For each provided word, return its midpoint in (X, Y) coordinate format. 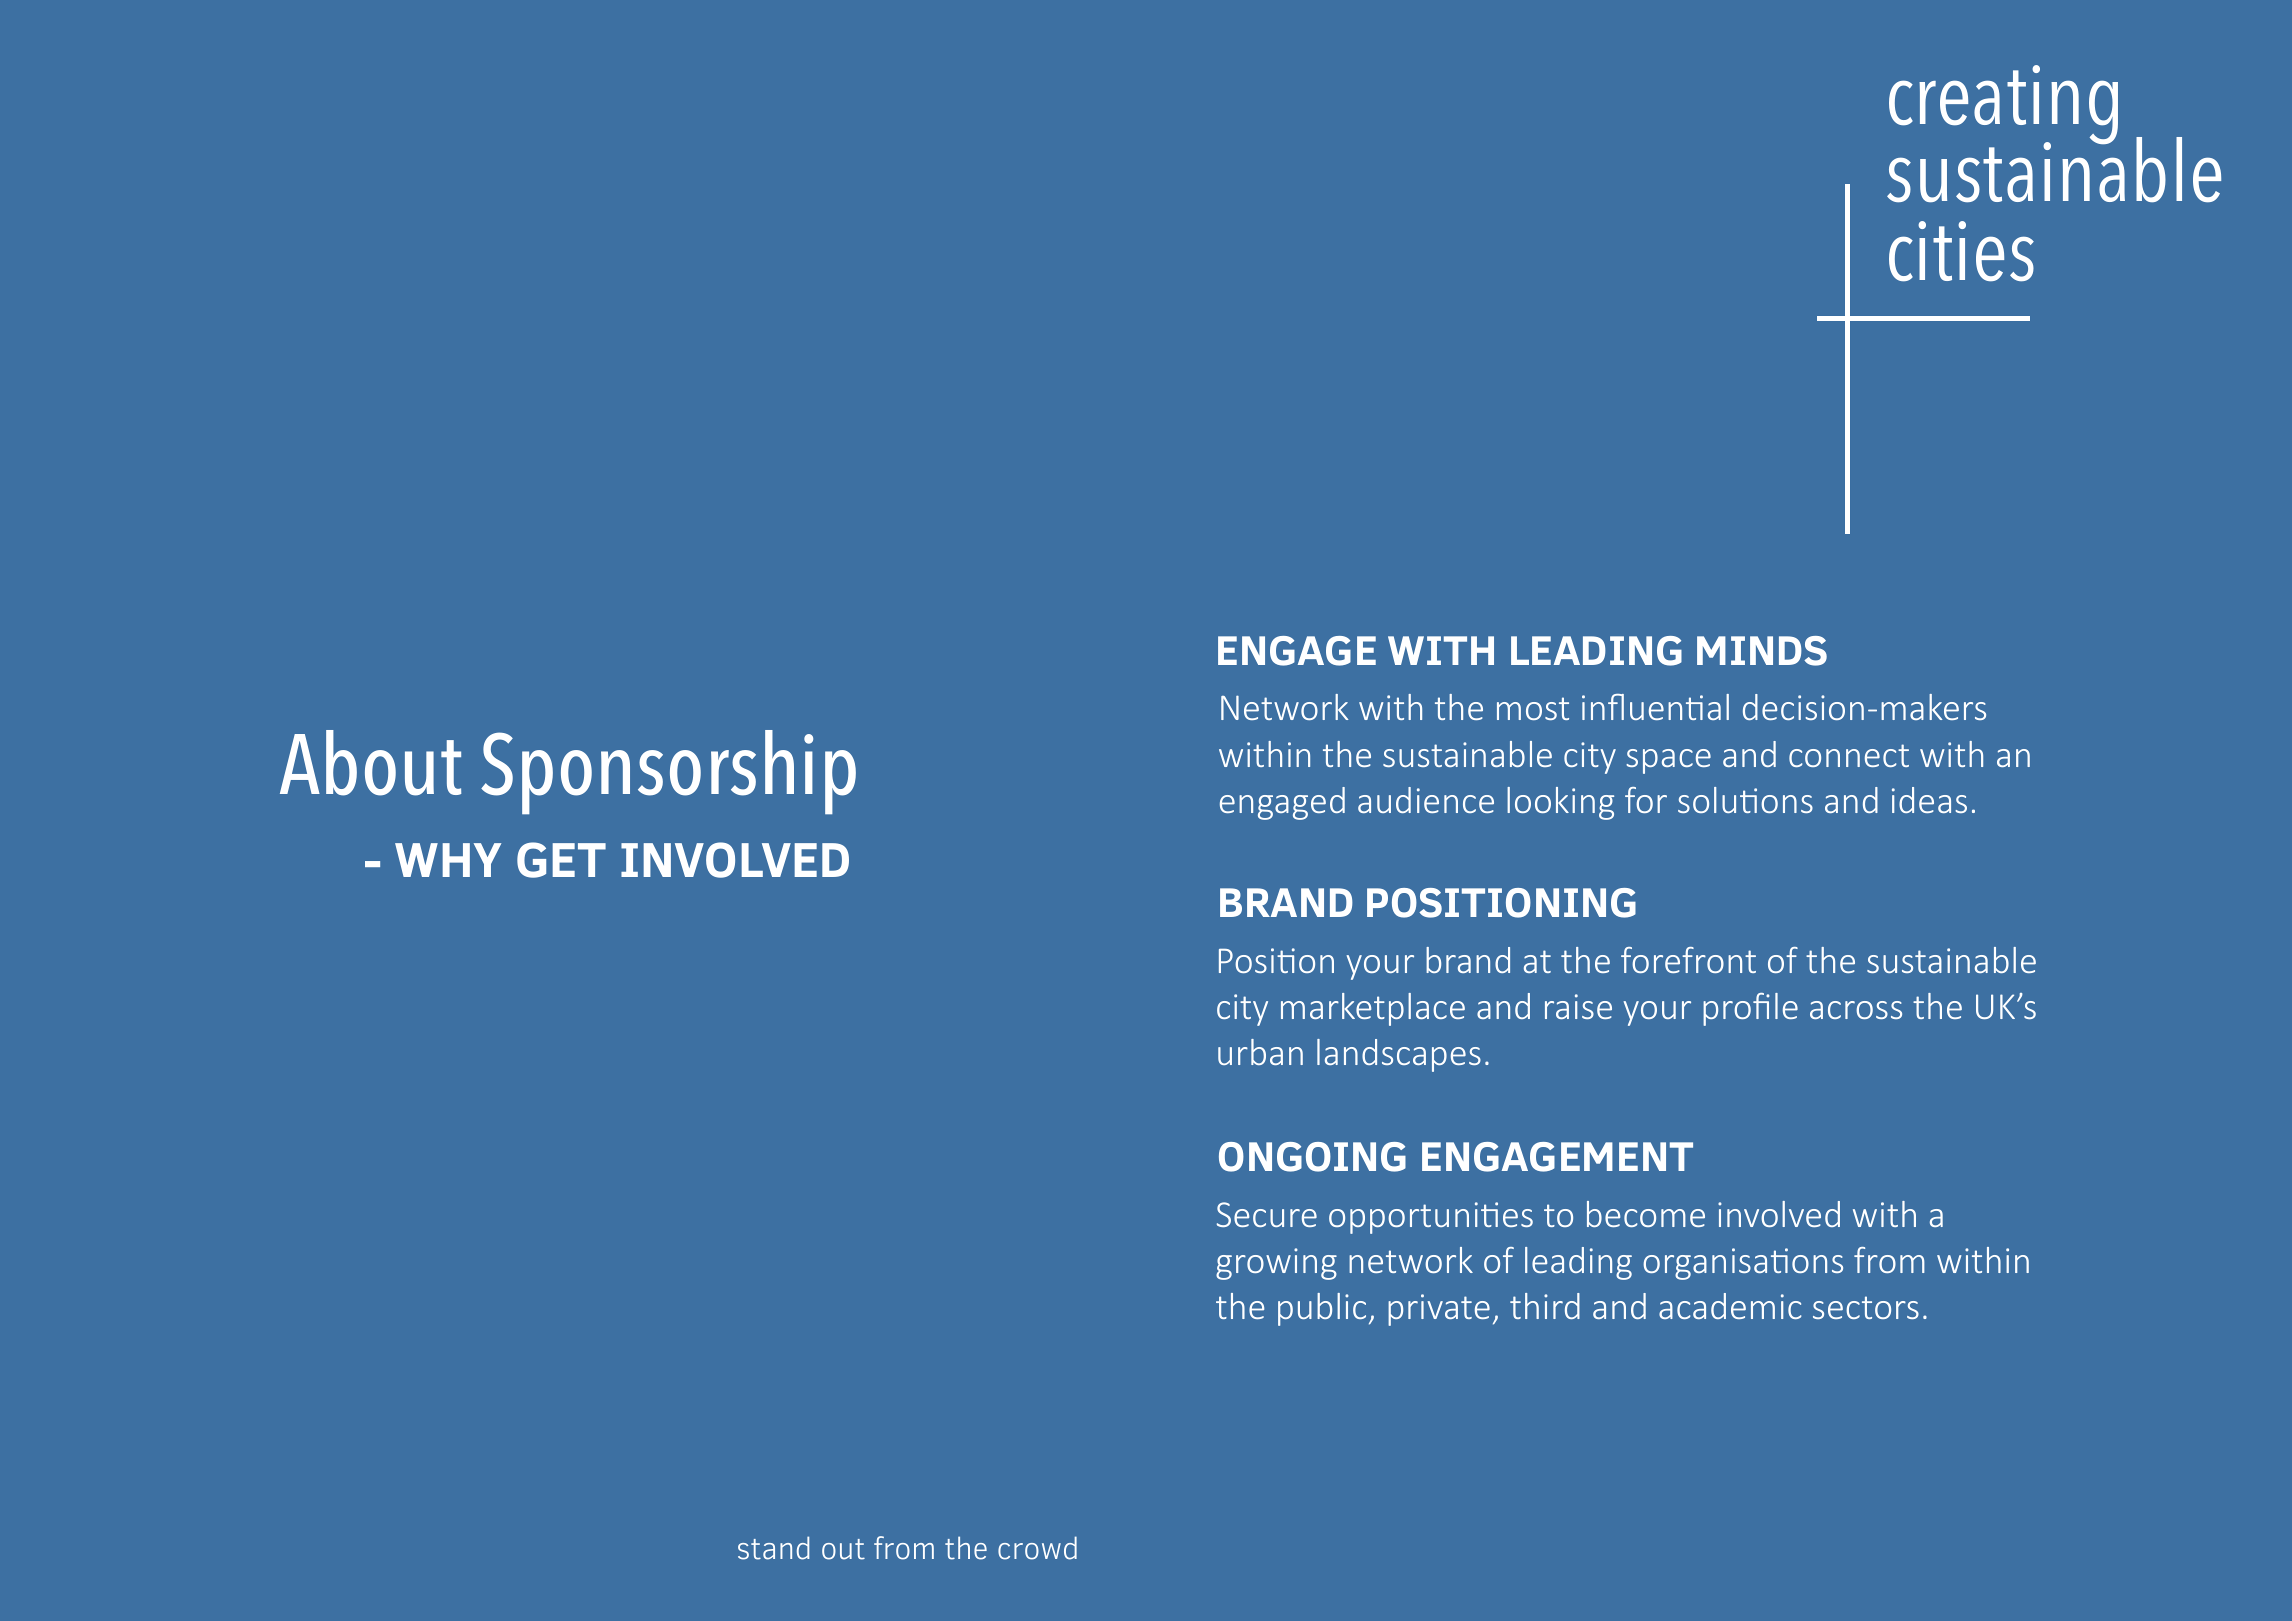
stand (773, 1548)
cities (1961, 251)
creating (2003, 106)
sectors (1866, 1307)
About (370, 763)
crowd (1037, 1548)
